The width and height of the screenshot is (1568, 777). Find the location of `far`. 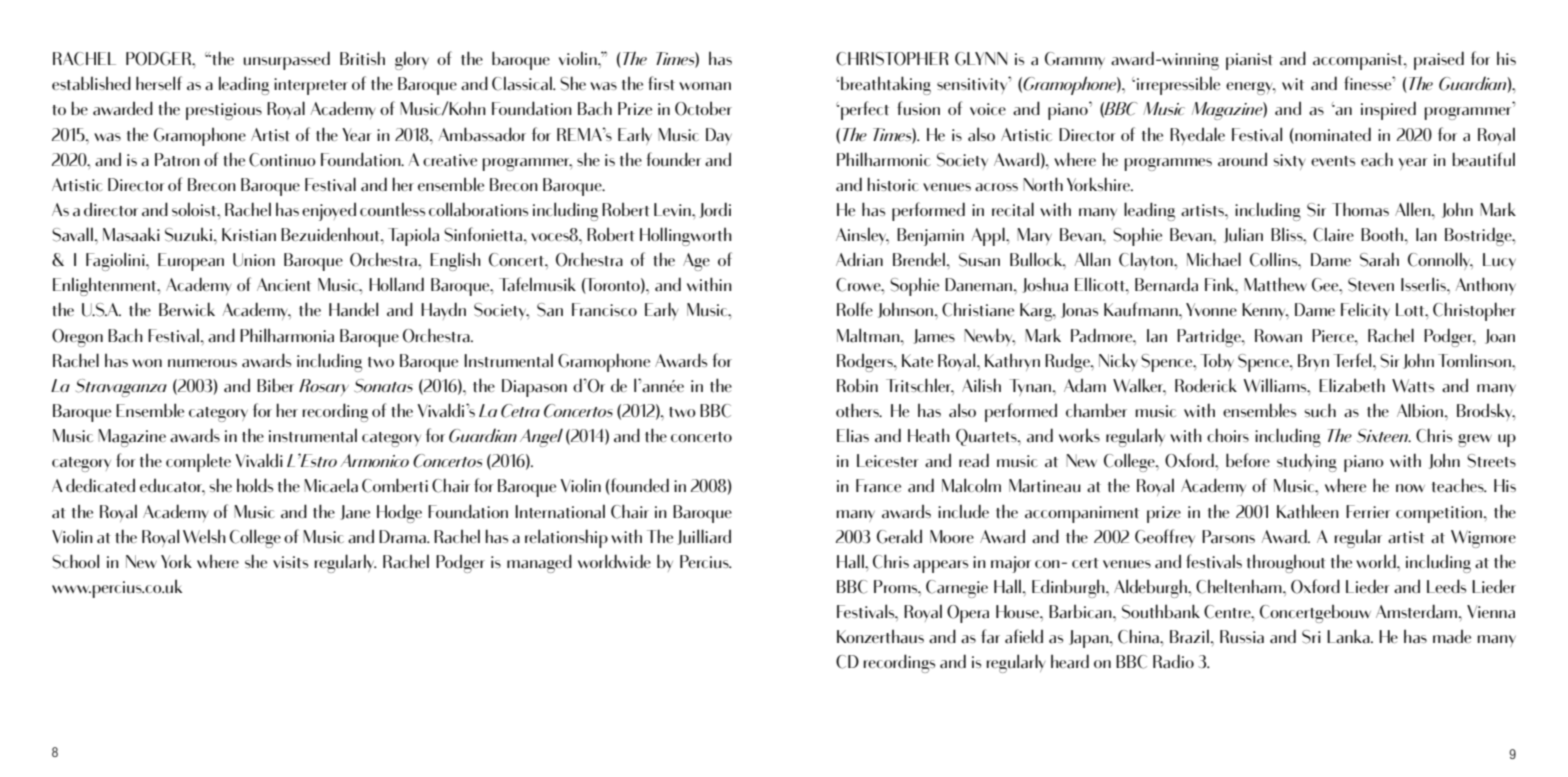

far is located at coordinates (990, 636).
